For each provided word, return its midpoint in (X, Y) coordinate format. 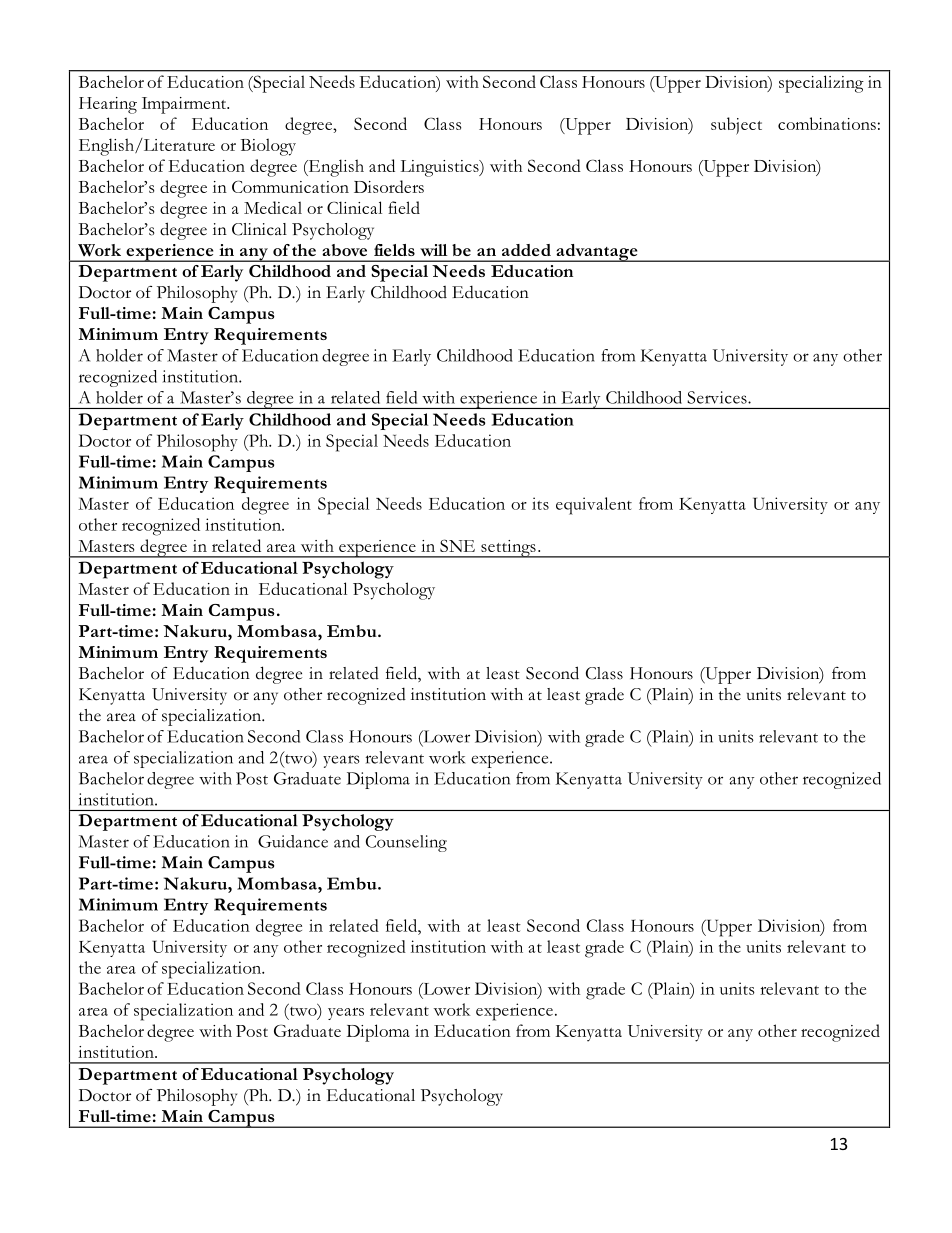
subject (736, 126)
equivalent (594, 506)
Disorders (389, 186)
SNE (457, 545)
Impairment (185, 105)
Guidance (293, 841)
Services (718, 397)
